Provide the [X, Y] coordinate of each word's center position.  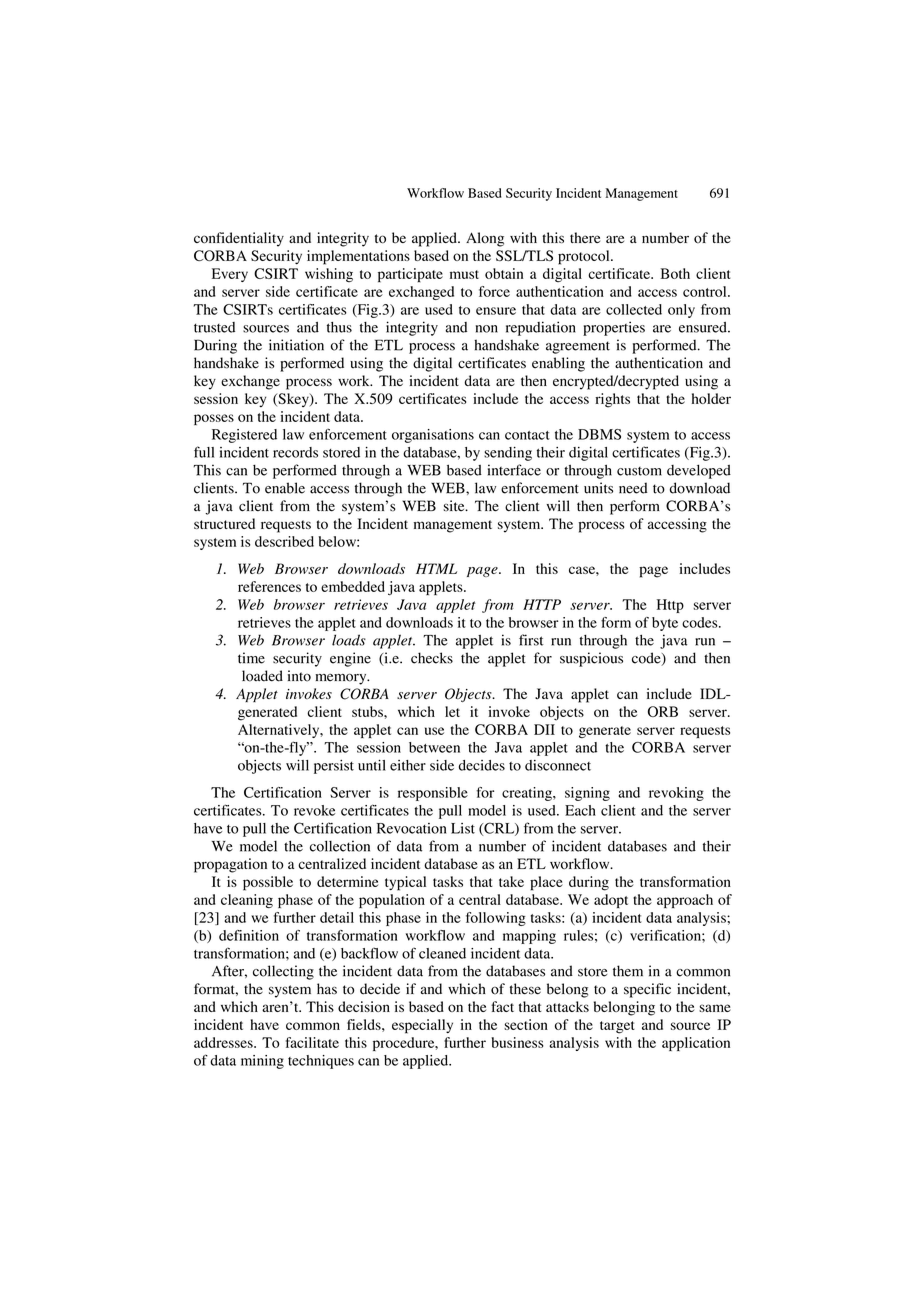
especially [422, 1026]
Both [675, 273]
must [464, 274]
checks [432, 658]
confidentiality [239, 239]
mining [262, 1062]
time [251, 658]
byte [665, 624]
